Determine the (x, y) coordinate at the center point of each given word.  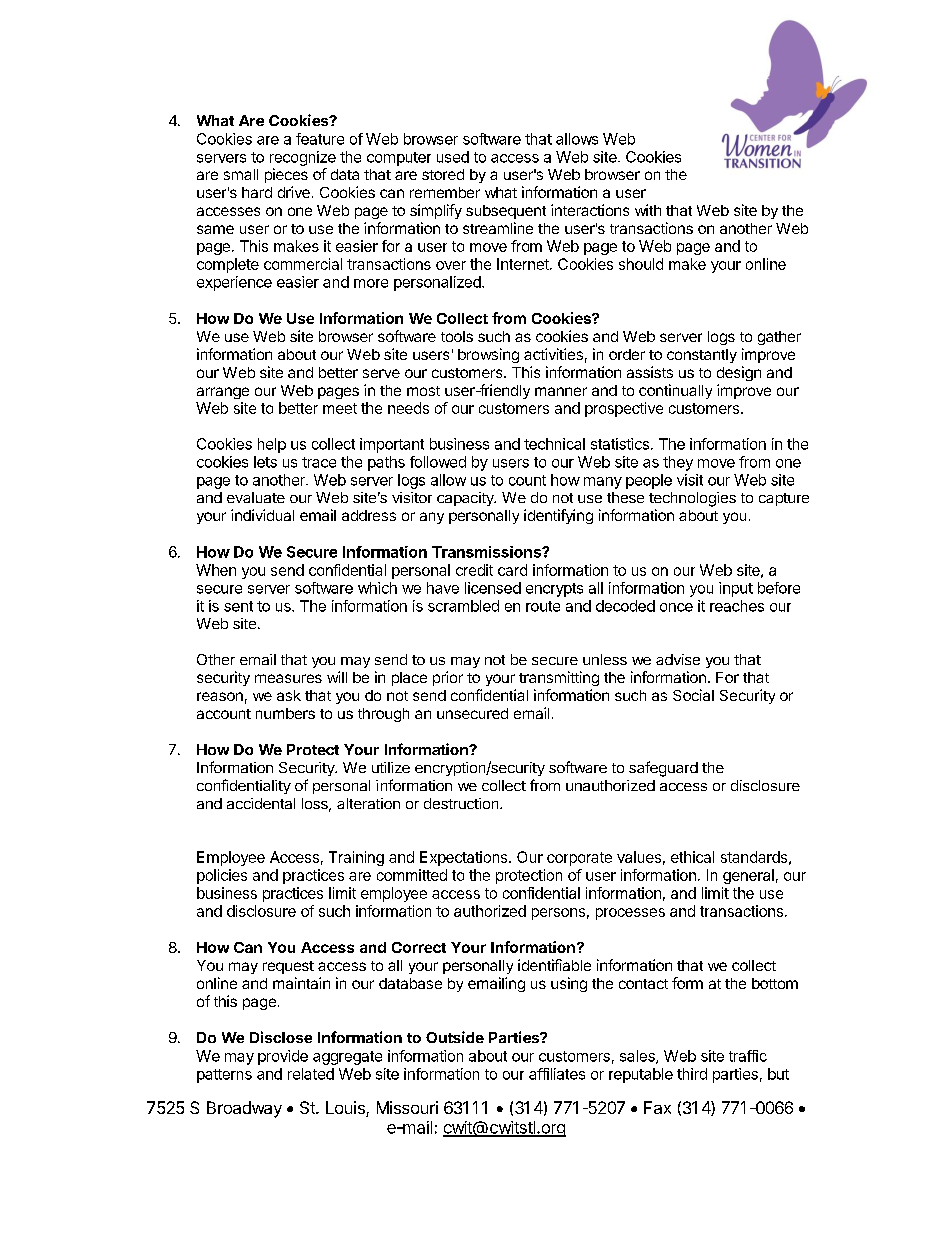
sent (238, 606)
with (648, 210)
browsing (488, 355)
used (453, 157)
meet (340, 408)
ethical (692, 857)
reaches (737, 606)
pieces (286, 175)
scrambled (463, 606)
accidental (261, 803)
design (739, 373)
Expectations (465, 858)
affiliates (557, 1074)
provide (283, 1057)
